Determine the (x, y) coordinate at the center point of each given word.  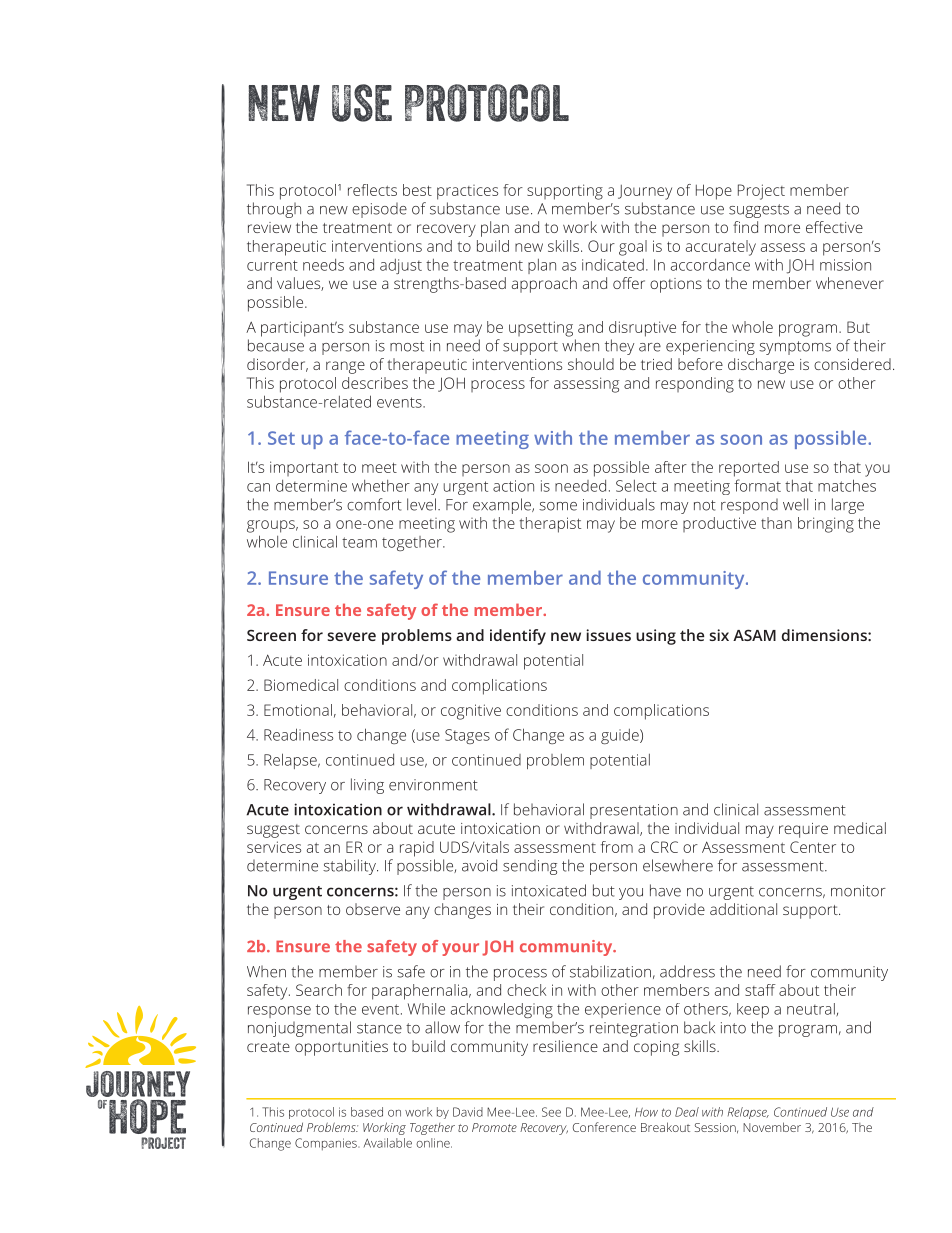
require (803, 830)
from (617, 847)
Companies (327, 1144)
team (359, 542)
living (367, 786)
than (776, 523)
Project (761, 192)
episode (379, 210)
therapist (550, 525)
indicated (613, 265)
